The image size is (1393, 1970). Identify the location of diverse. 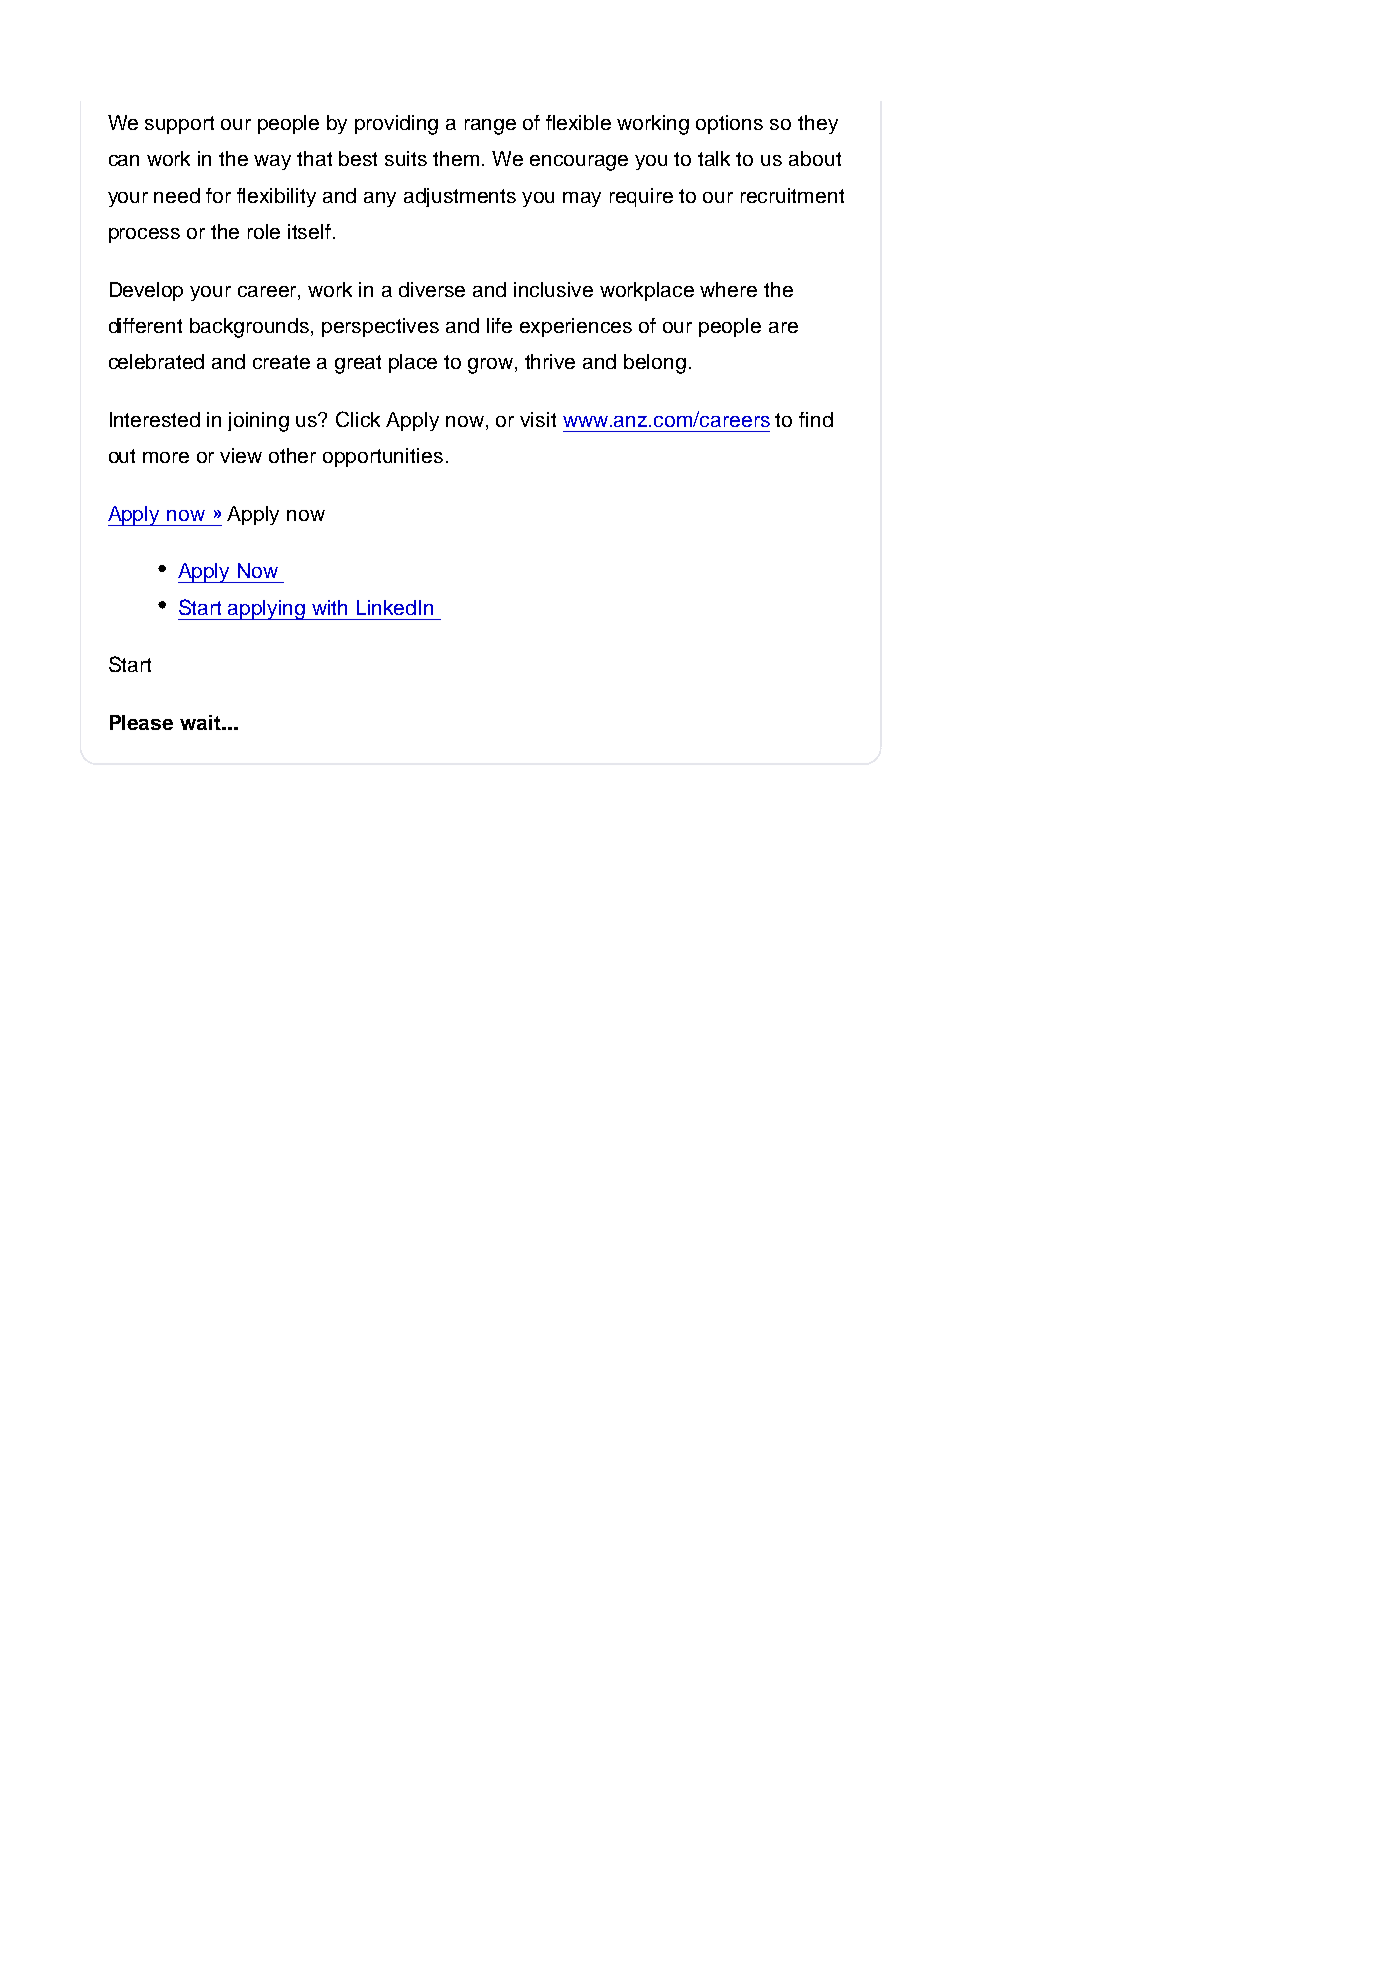
(432, 289).
